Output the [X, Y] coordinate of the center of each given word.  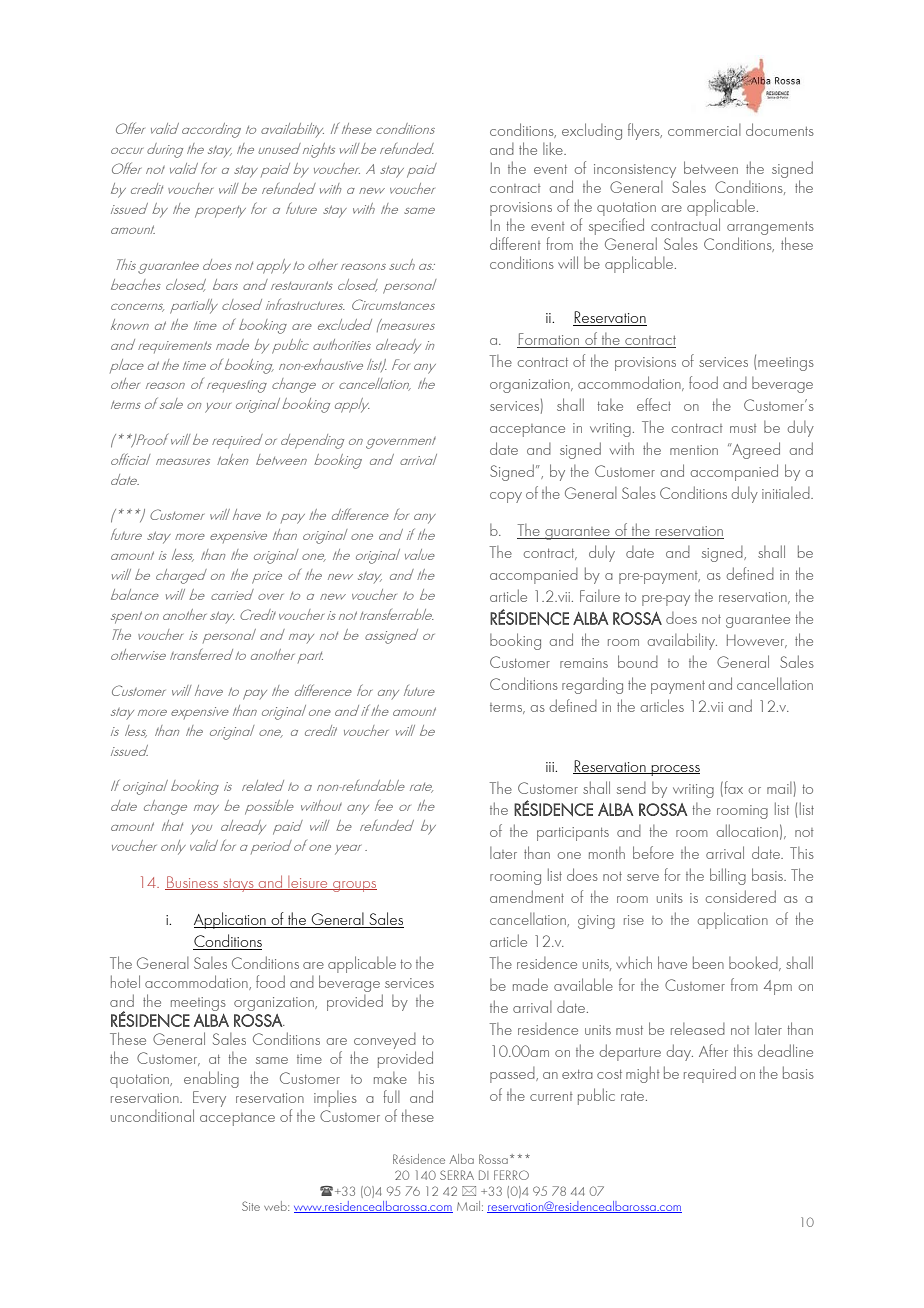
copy [506, 497]
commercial [704, 130]
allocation [747, 830]
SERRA [457, 1175]
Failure [600, 596]
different [515, 243]
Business [193, 883]
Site [251, 1206]
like [554, 148]
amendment [527, 896]
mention [694, 450]
